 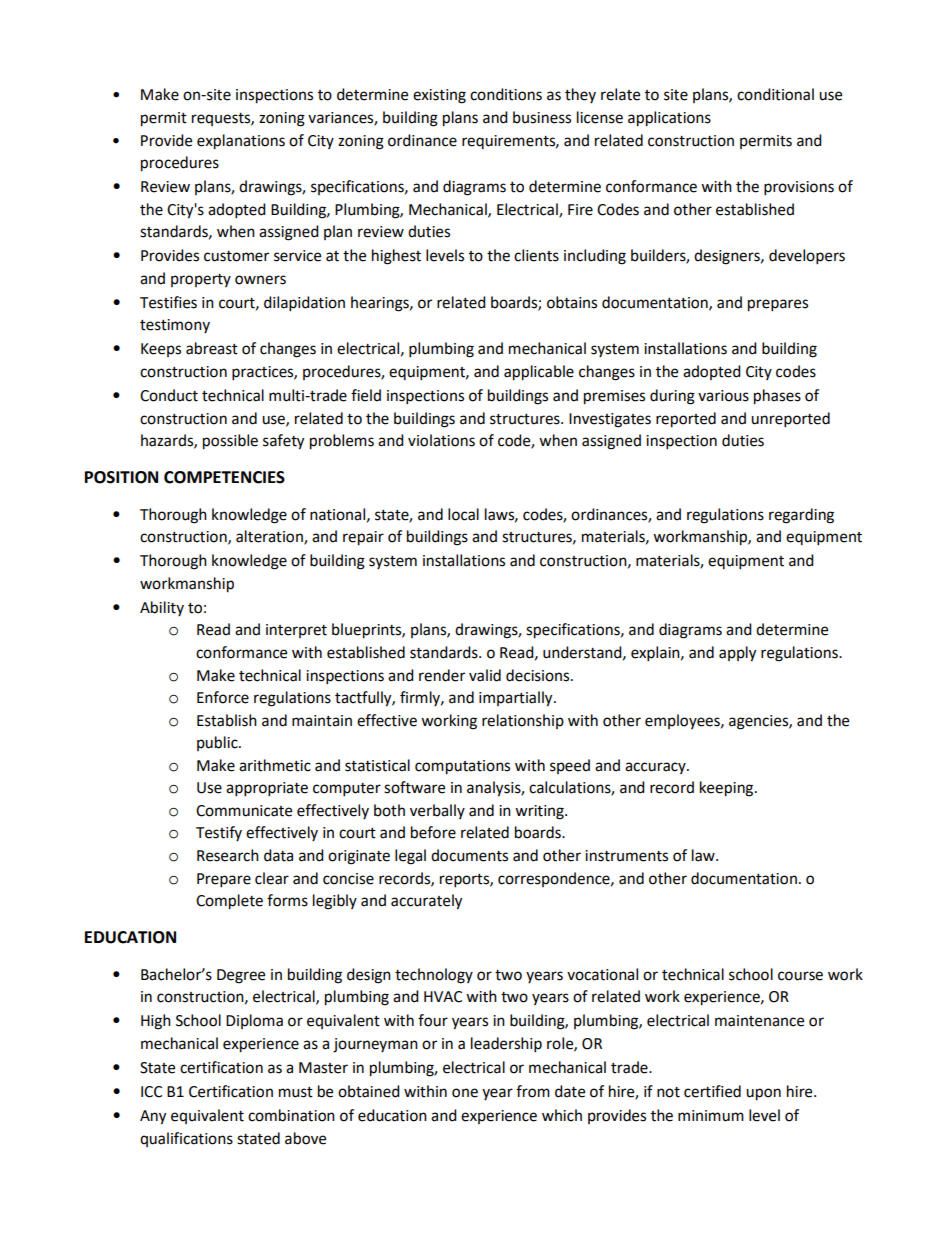 I want to click on qualifications, so click(x=186, y=1139).
